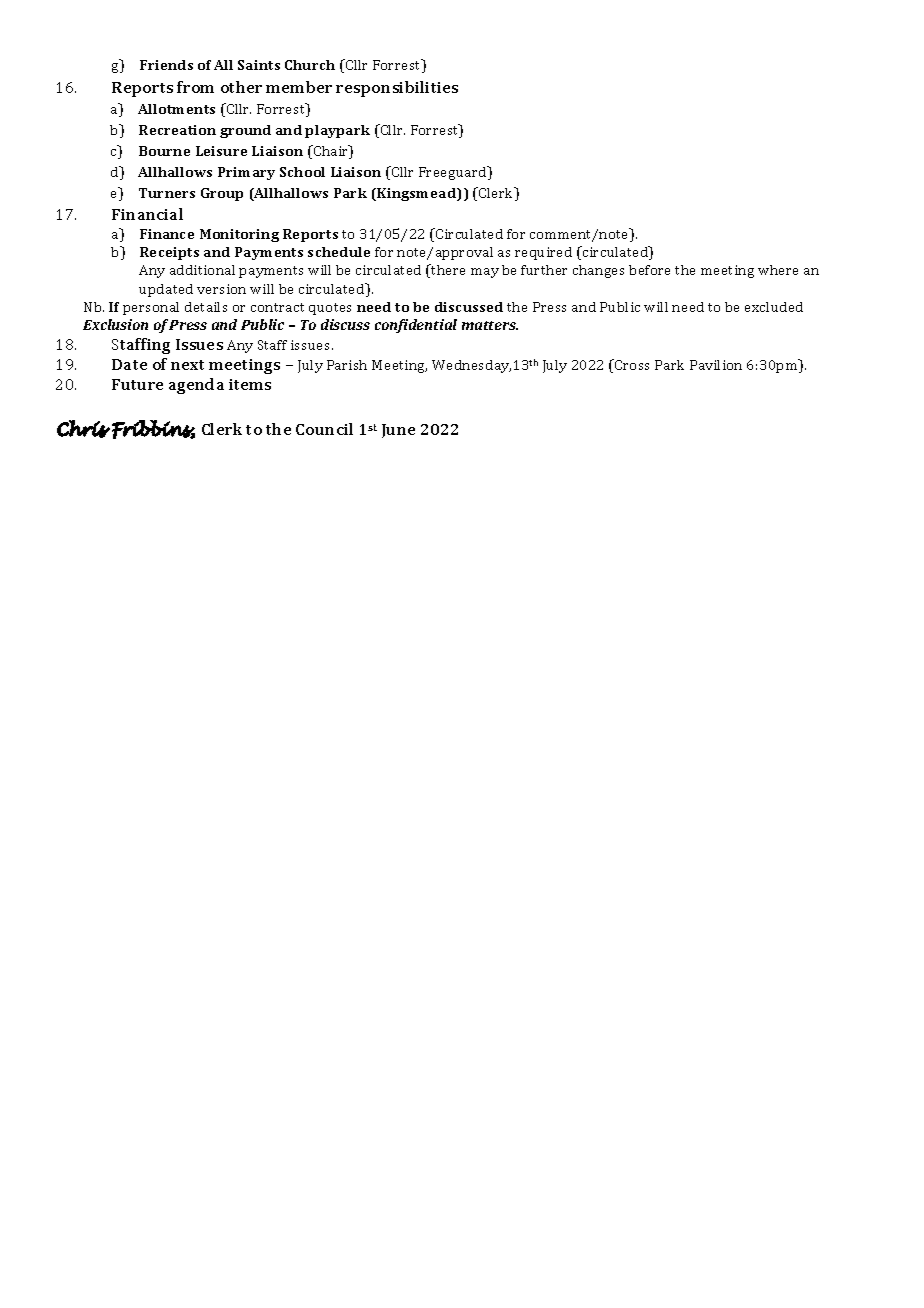 Image resolution: width=924 pixels, height=1308 pixels. I want to click on there, so click(447, 269).
